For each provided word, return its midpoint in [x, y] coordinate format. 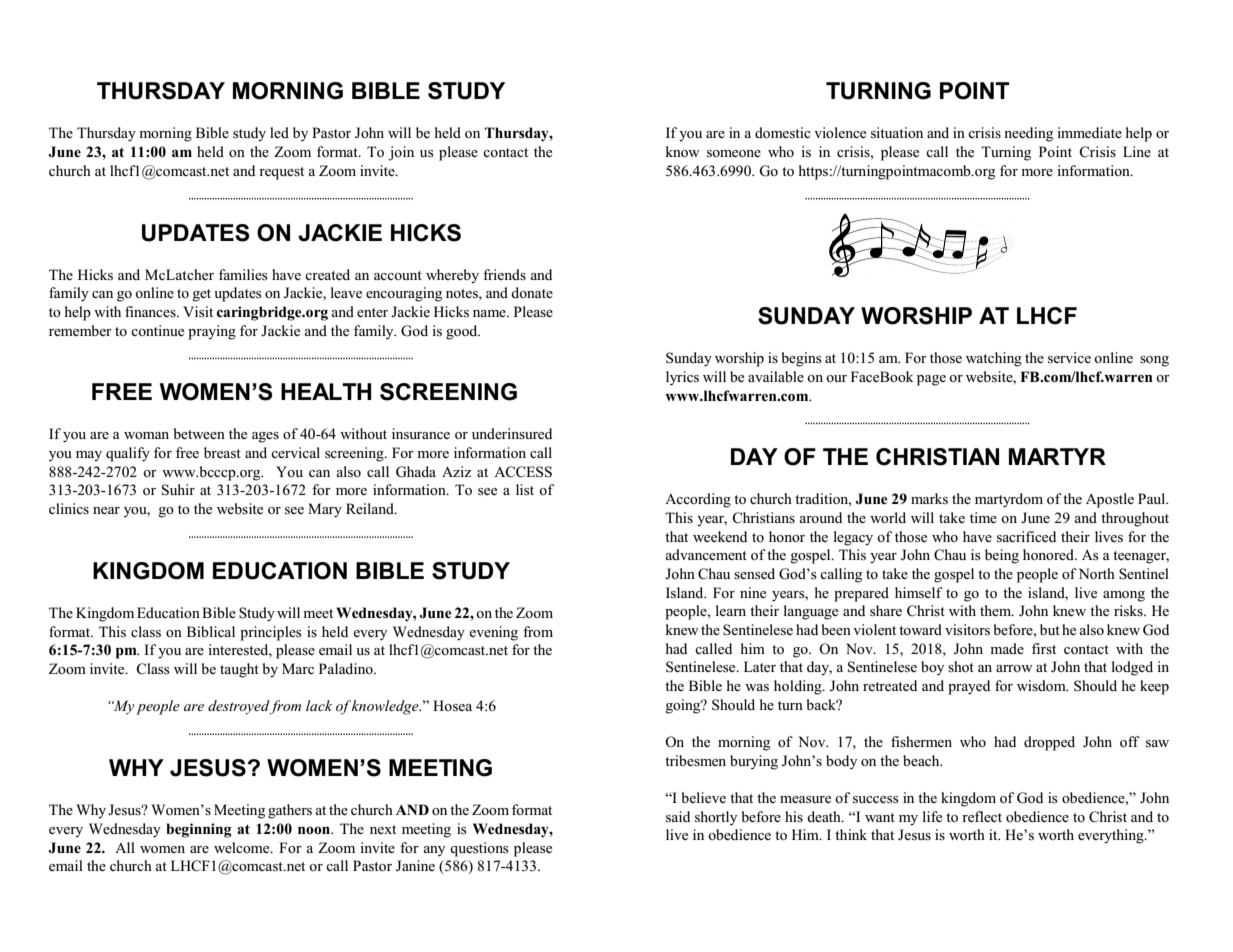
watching [994, 359]
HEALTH [326, 391]
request [281, 173]
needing [1028, 134]
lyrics [682, 378]
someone [734, 154]
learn [731, 610]
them [997, 610]
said [678, 817]
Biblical [211, 631]
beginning [198, 830]
